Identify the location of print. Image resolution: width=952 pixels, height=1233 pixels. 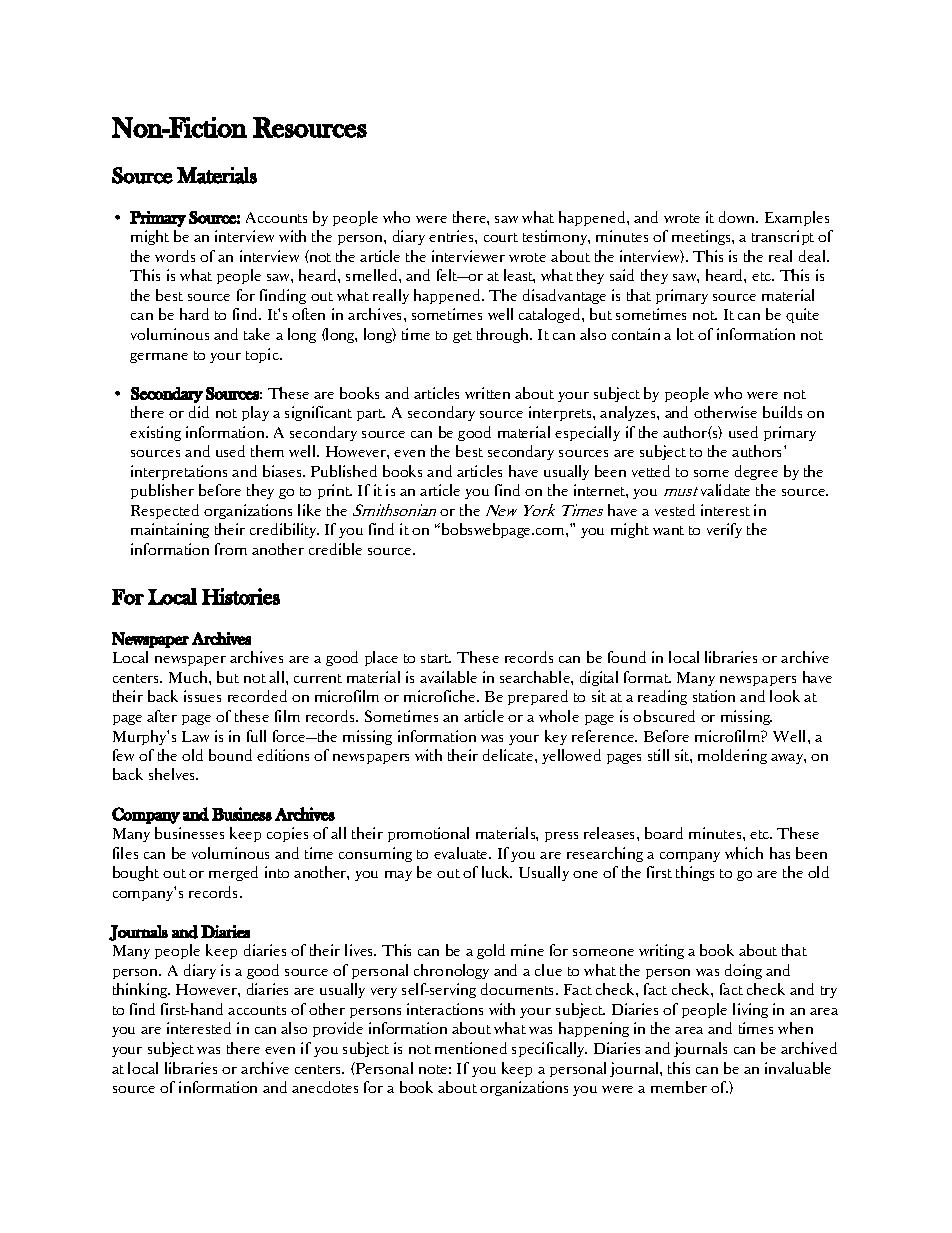
(335, 491).
